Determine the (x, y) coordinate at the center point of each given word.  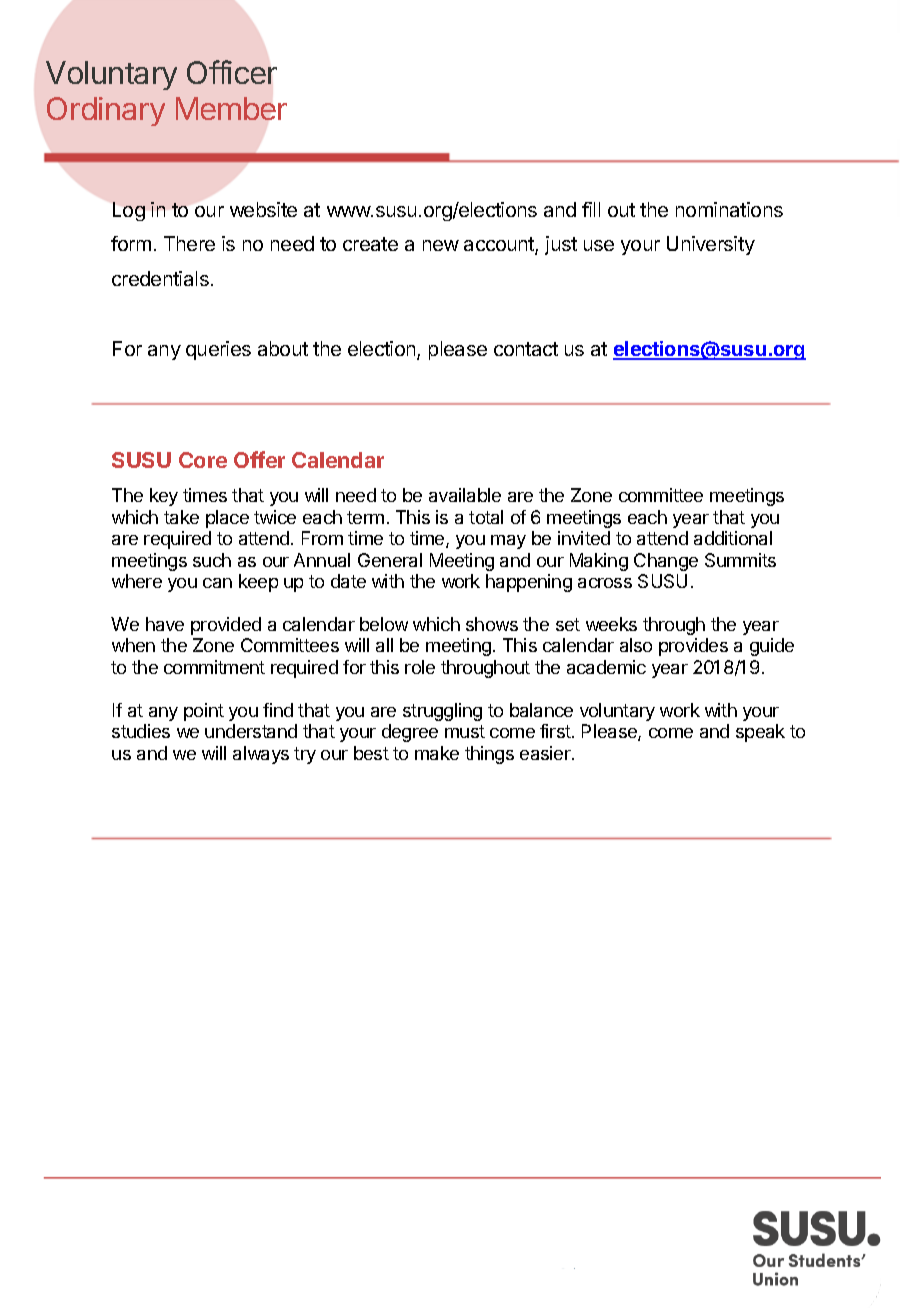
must (465, 731)
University (711, 245)
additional (733, 538)
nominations (729, 209)
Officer (232, 72)
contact (526, 349)
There (189, 243)
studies (141, 731)
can (217, 583)
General (390, 560)
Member (231, 108)
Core (203, 460)
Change (666, 562)
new (441, 245)
